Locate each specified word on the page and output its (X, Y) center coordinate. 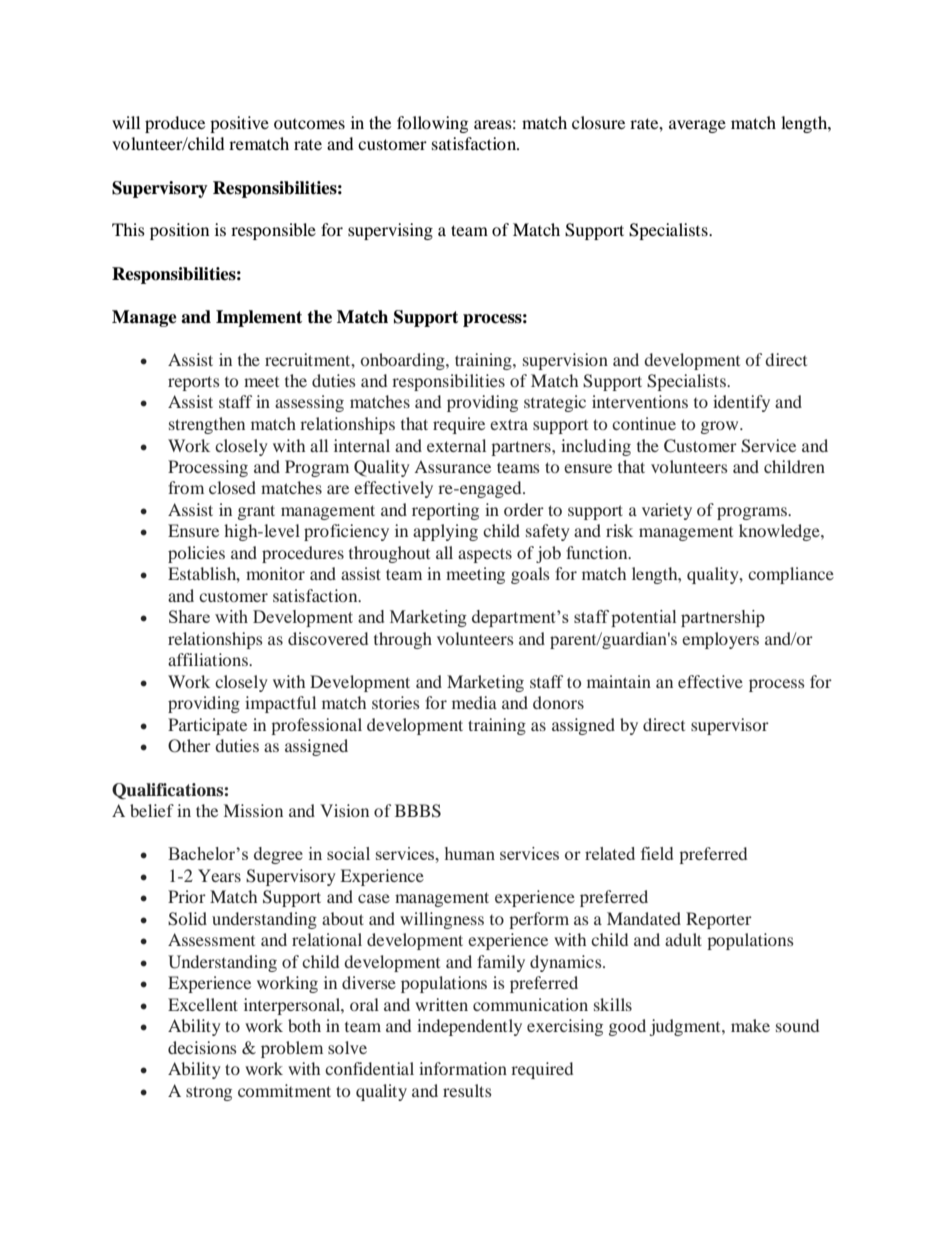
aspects (485, 555)
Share (189, 616)
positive (239, 124)
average (697, 126)
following (432, 124)
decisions (202, 1047)
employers (720, 640)
